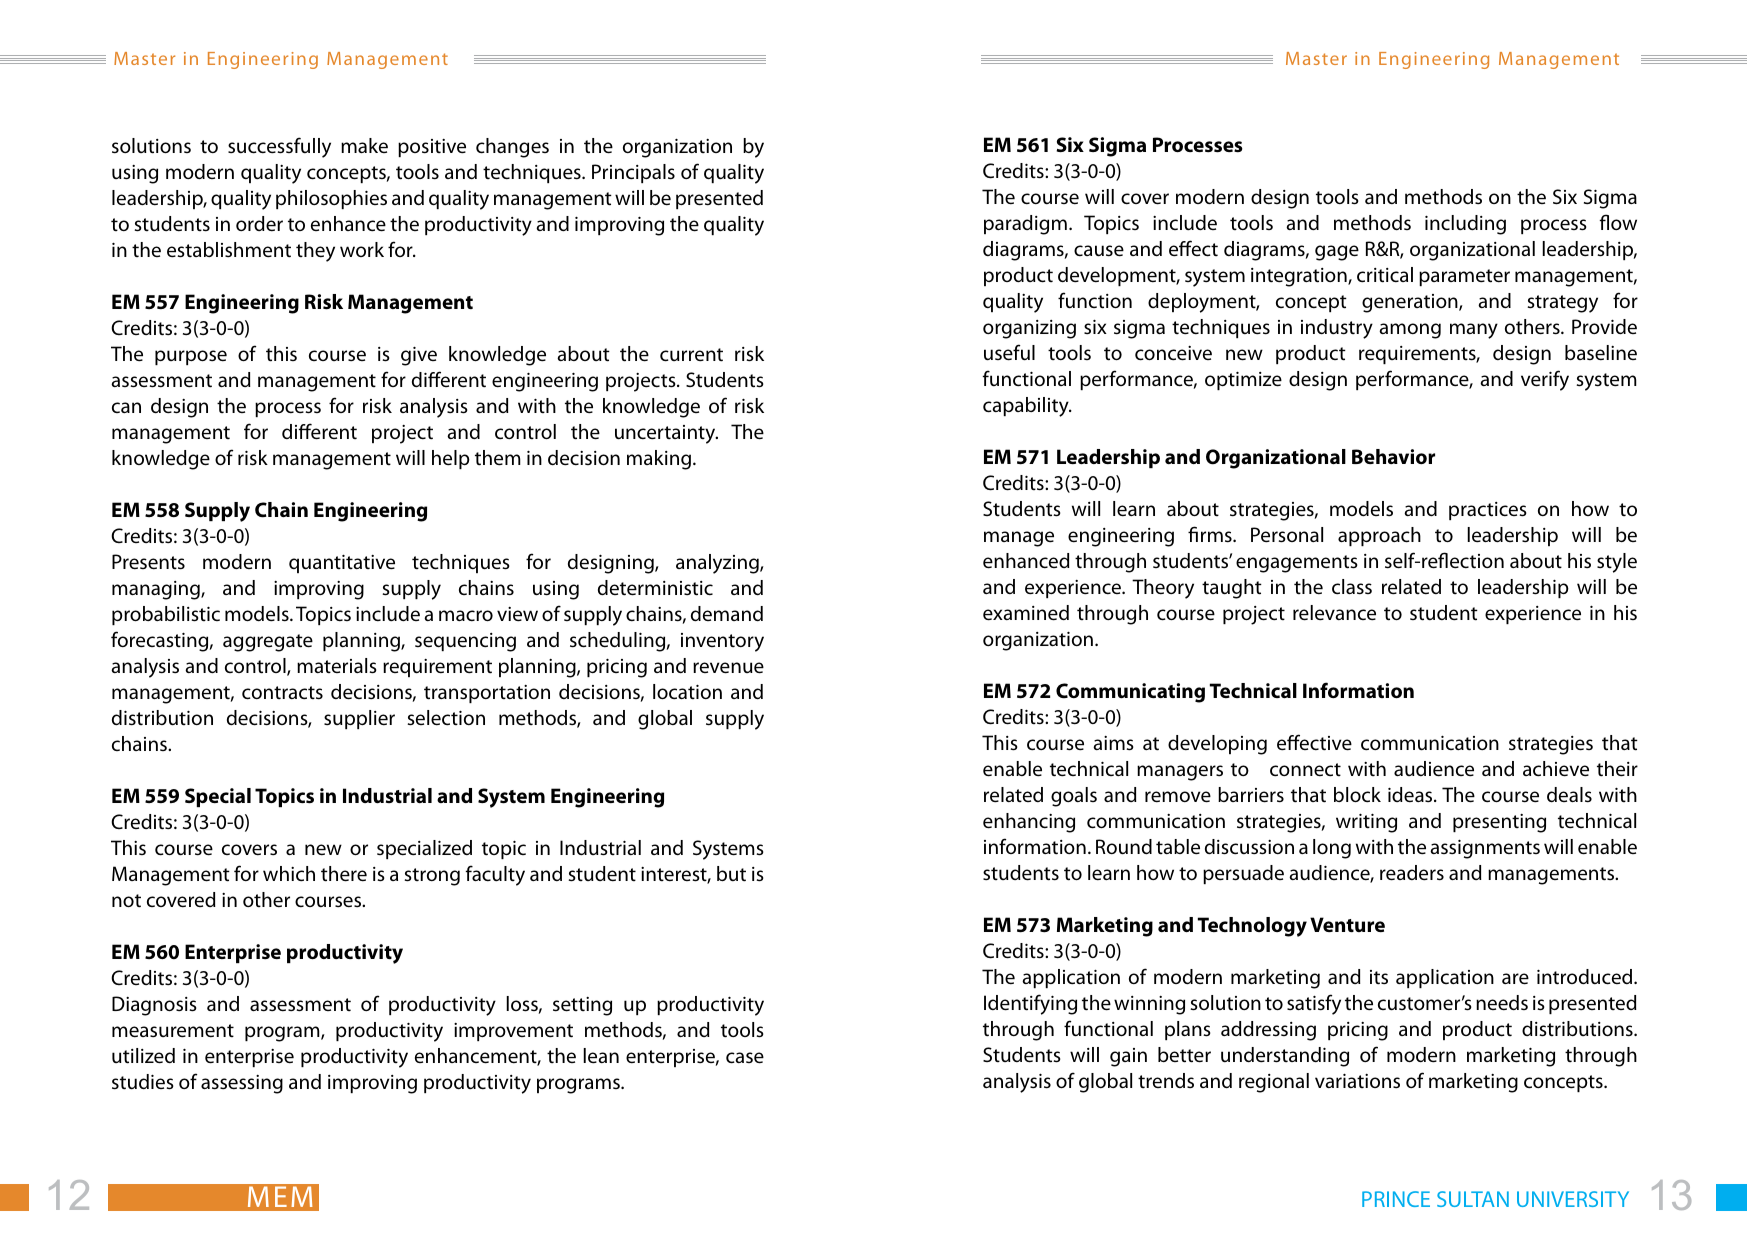 Image resolution: width=1747 pixels, height=1256 pixels. What do you see at coordinates (1473, 1199) in the document?
I see `SULTAN` at bounding box center [1473, 1199].
